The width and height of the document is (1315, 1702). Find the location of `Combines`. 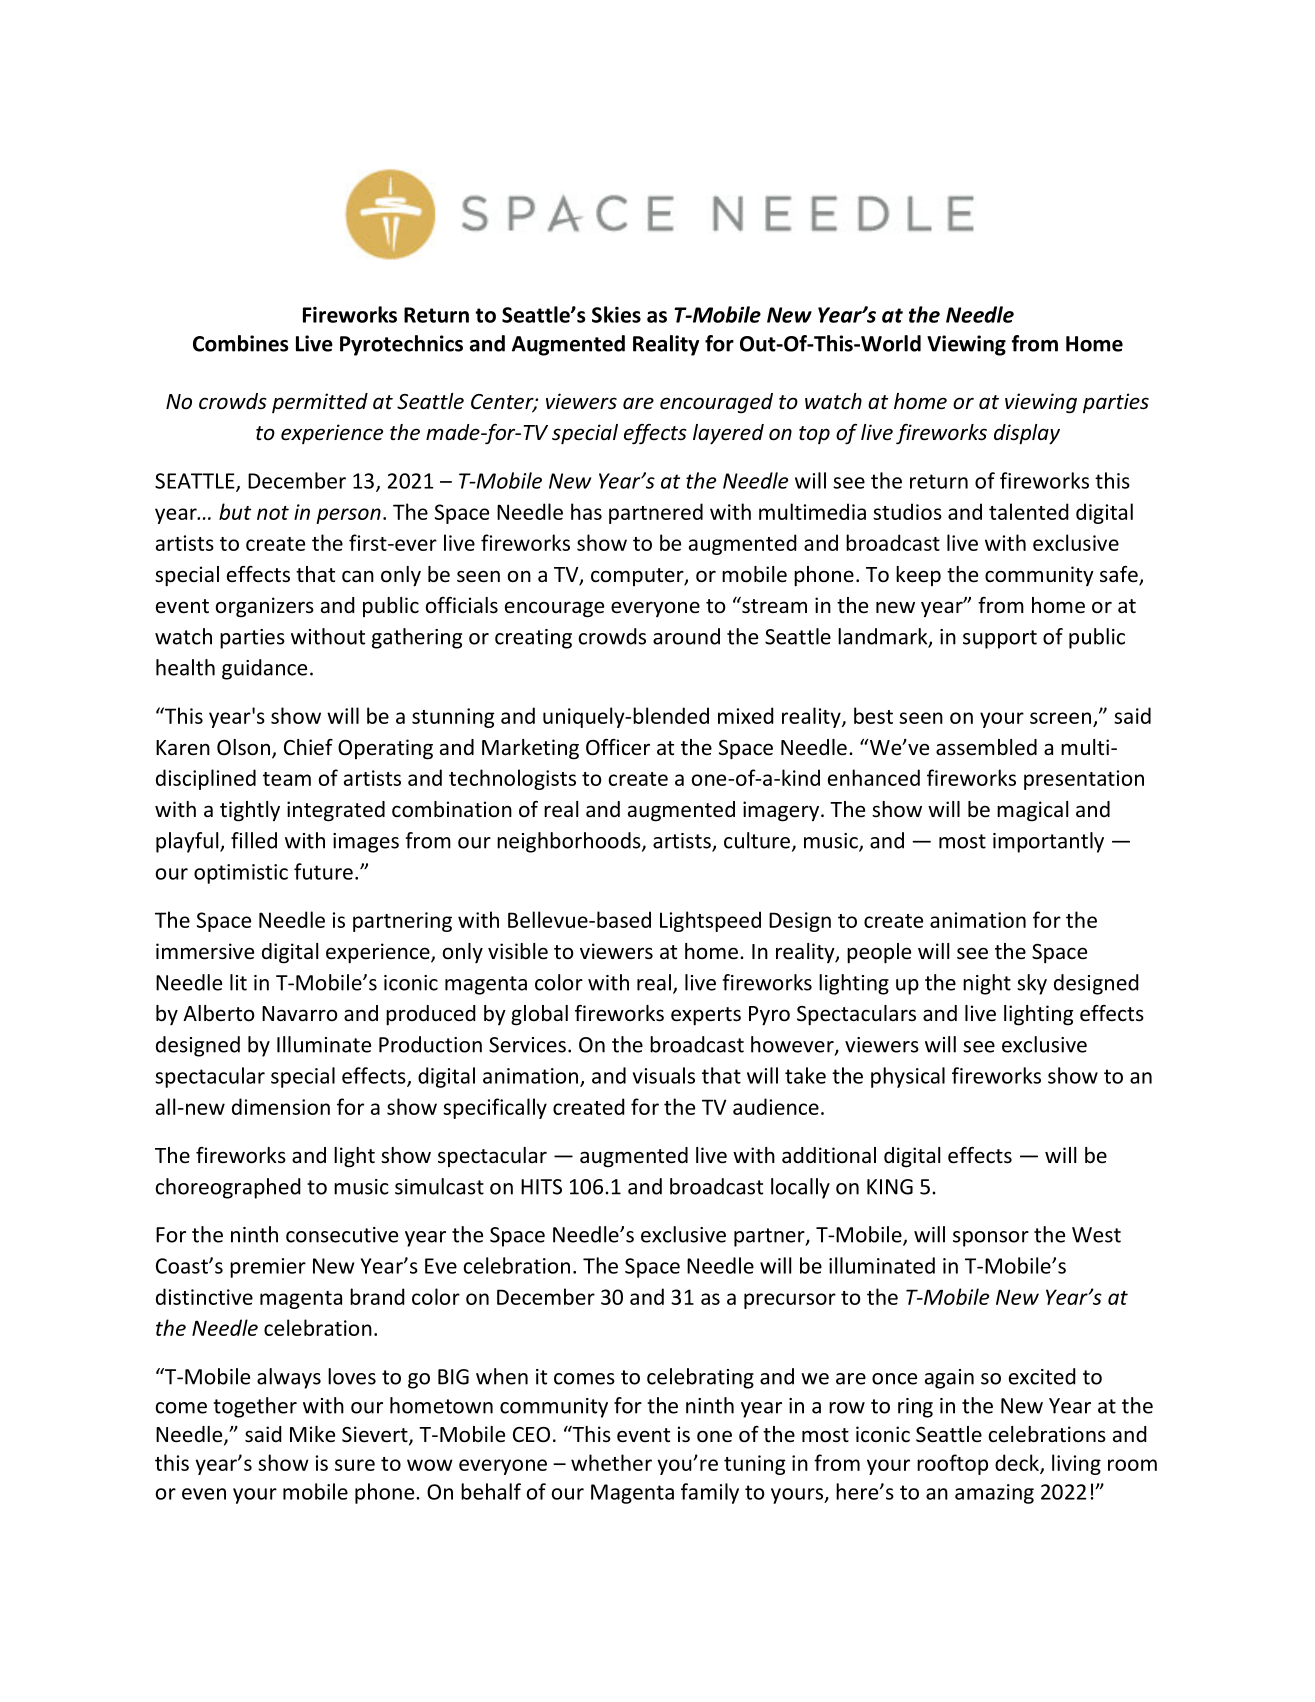

Combines is located at coordinates (240, 343).
